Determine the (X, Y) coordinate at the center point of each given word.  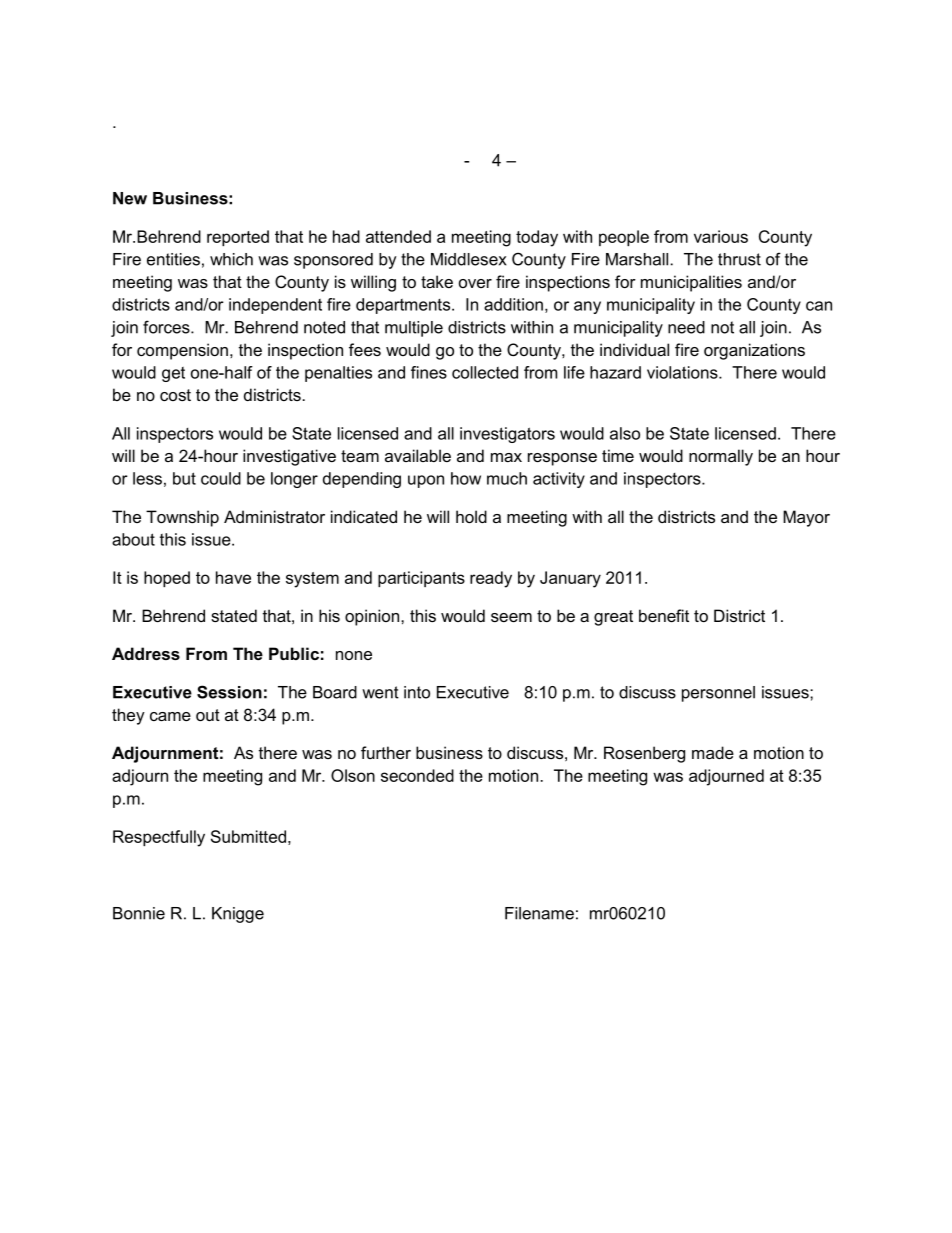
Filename (539, 913)
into (417, 692)
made (713, 752)
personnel (718, 694)
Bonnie (139, 913)
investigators (507, 435)
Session (229, 692)
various (721, 236)
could (221, 478)
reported (238, 238)
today (537, 238)
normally (721, 457)
